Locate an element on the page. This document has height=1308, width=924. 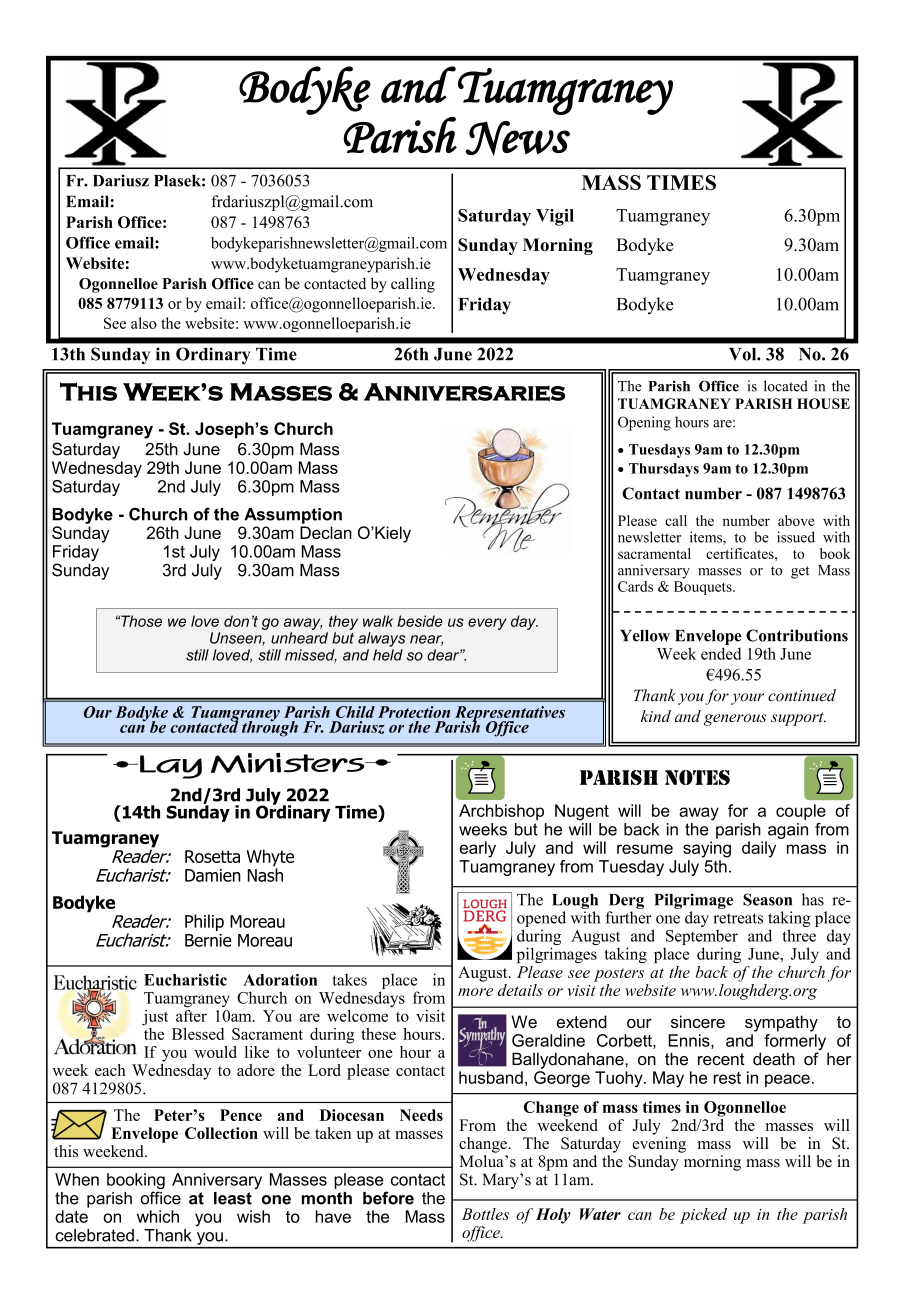
Vigil is located at coordinates (555, 217).
